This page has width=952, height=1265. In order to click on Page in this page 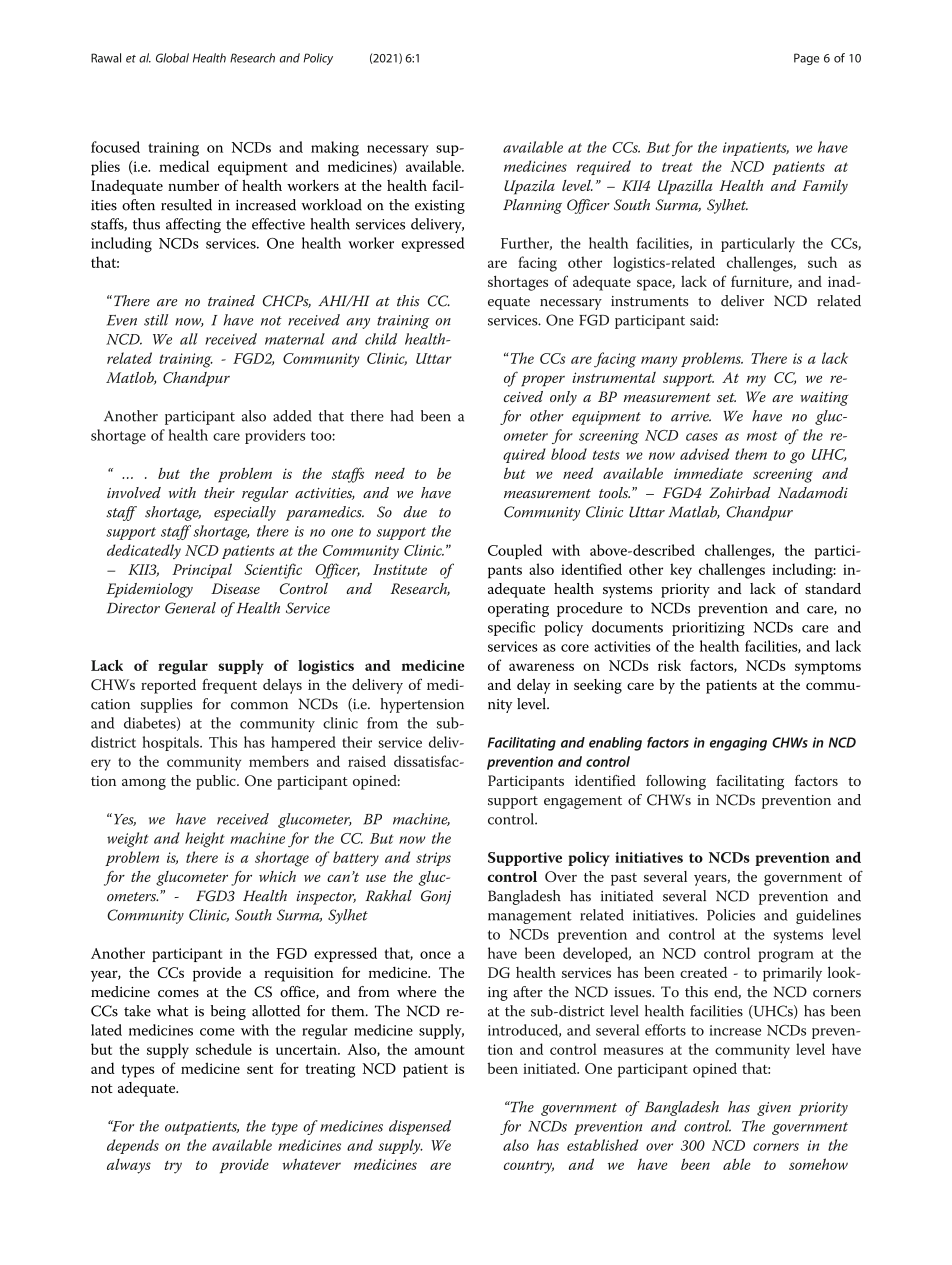, I will do `click(806, 59)`.
